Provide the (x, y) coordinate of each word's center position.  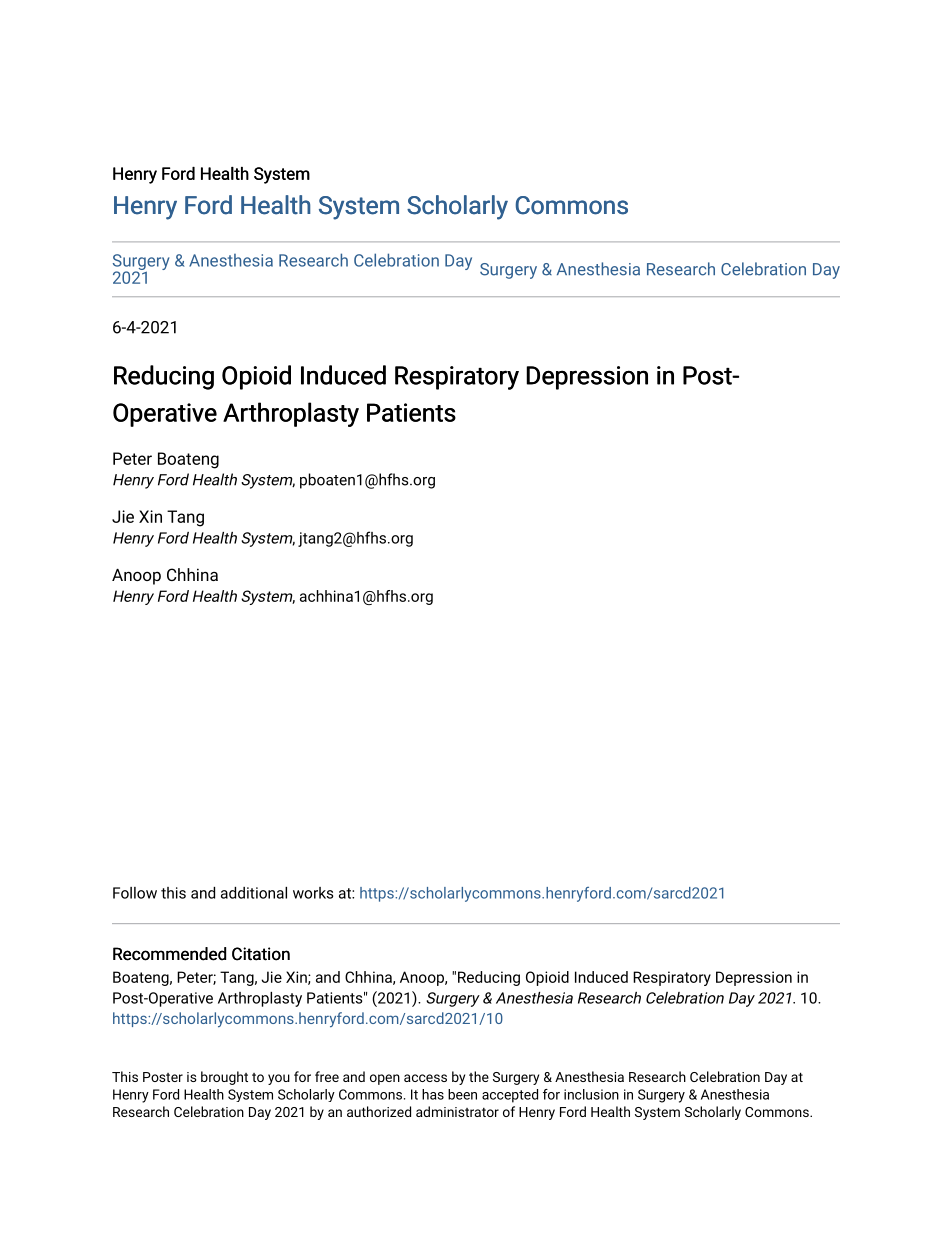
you (279, 1079)
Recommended (169, 954)
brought (224, 1078)
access (425, 1078)
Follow (135, 893)
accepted (510, 1096)
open (385, 1079)
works (313, 893)
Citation (261, 954)
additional (254, 893)
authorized (379, 1111)
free (327, 1076)
